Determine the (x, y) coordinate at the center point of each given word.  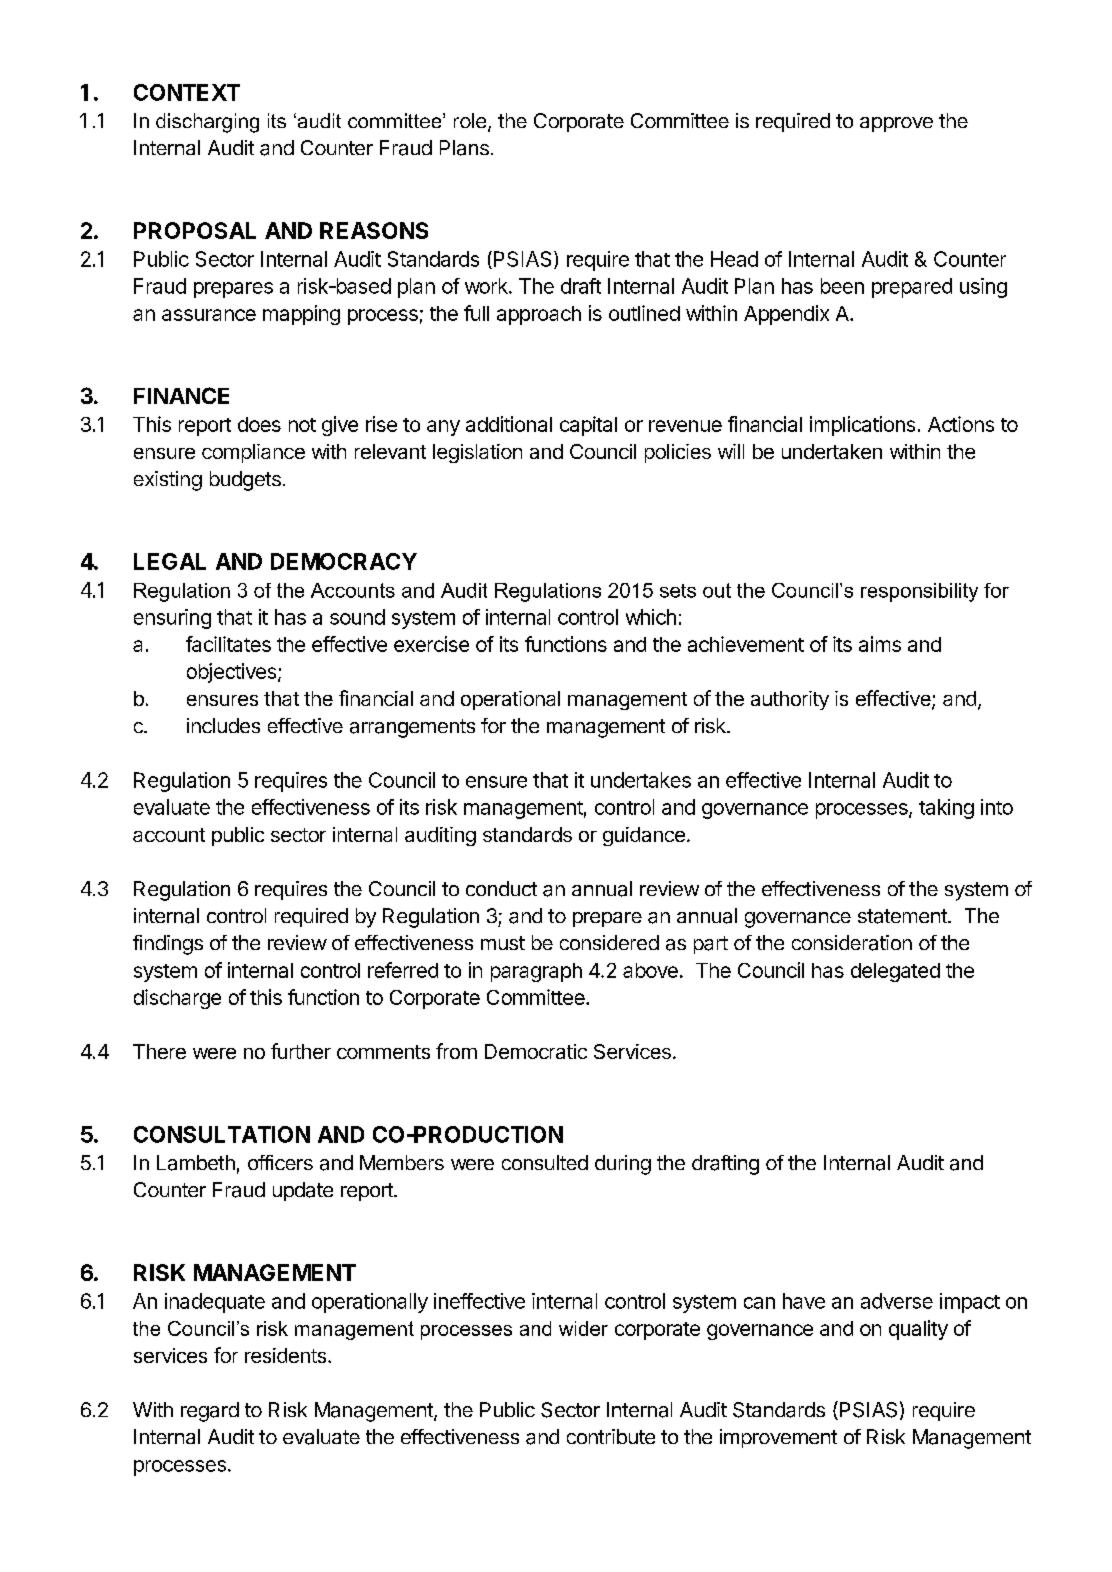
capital (588, 426)
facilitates (228, 644)
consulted (545, 1162)
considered (609, 942)
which (651, 617)
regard (210, 1412)
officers (280, 1162)
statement (903, 916)
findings (168, 945)
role (470, 120)
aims (880, 644)
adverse (897, 1301)
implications (862, 426)
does (259, 424)
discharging (207, 123)
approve (896, 124)
